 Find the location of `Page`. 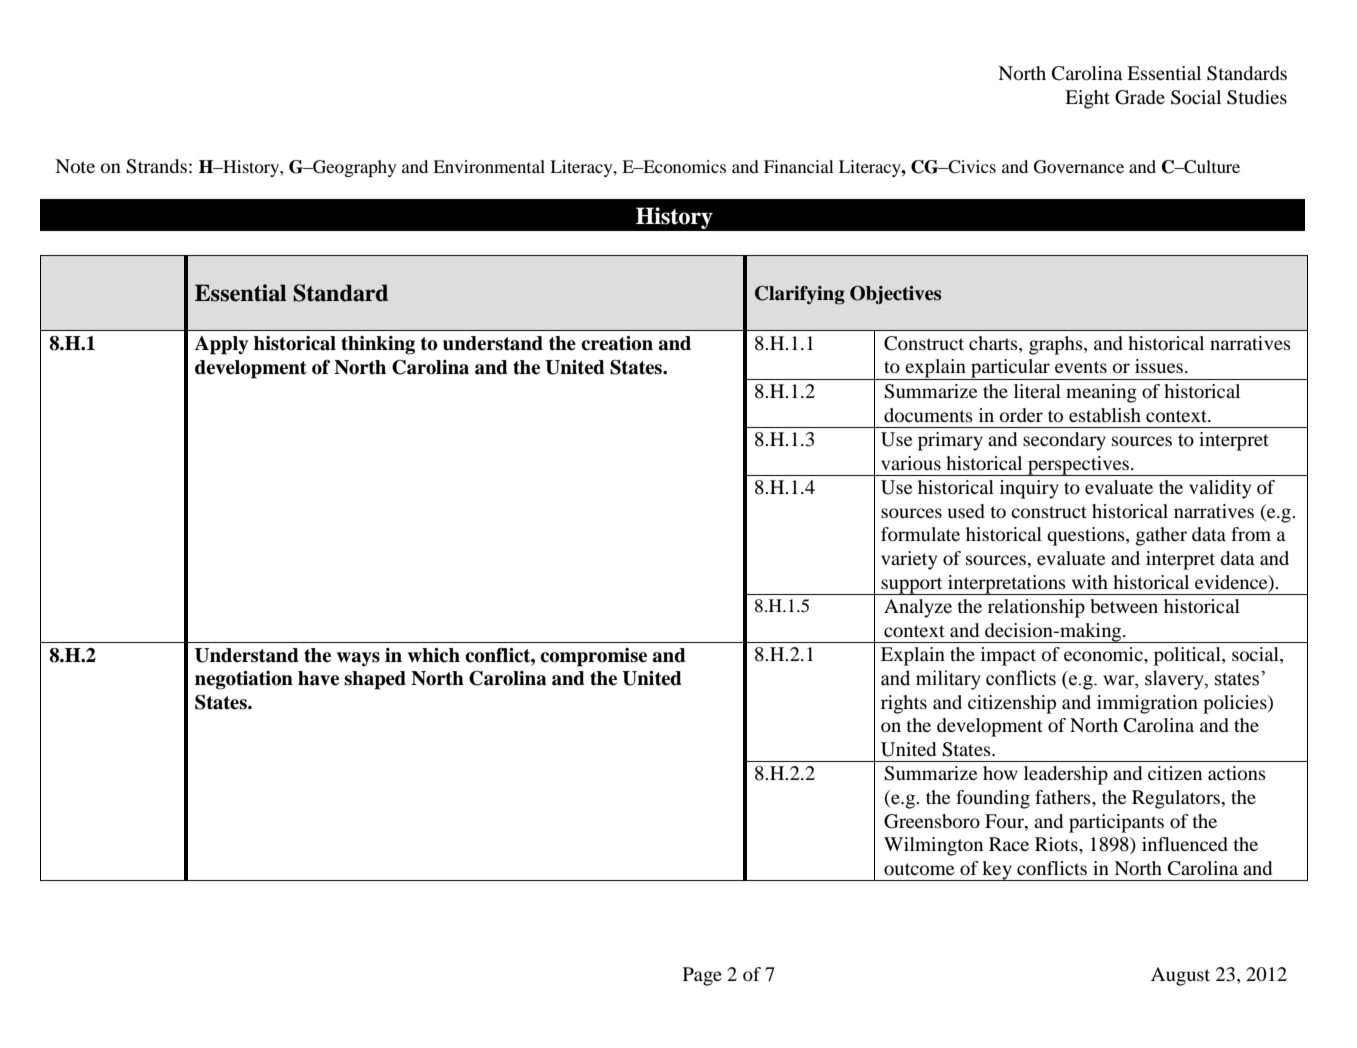

Page is located at coordinates (702, 976).
